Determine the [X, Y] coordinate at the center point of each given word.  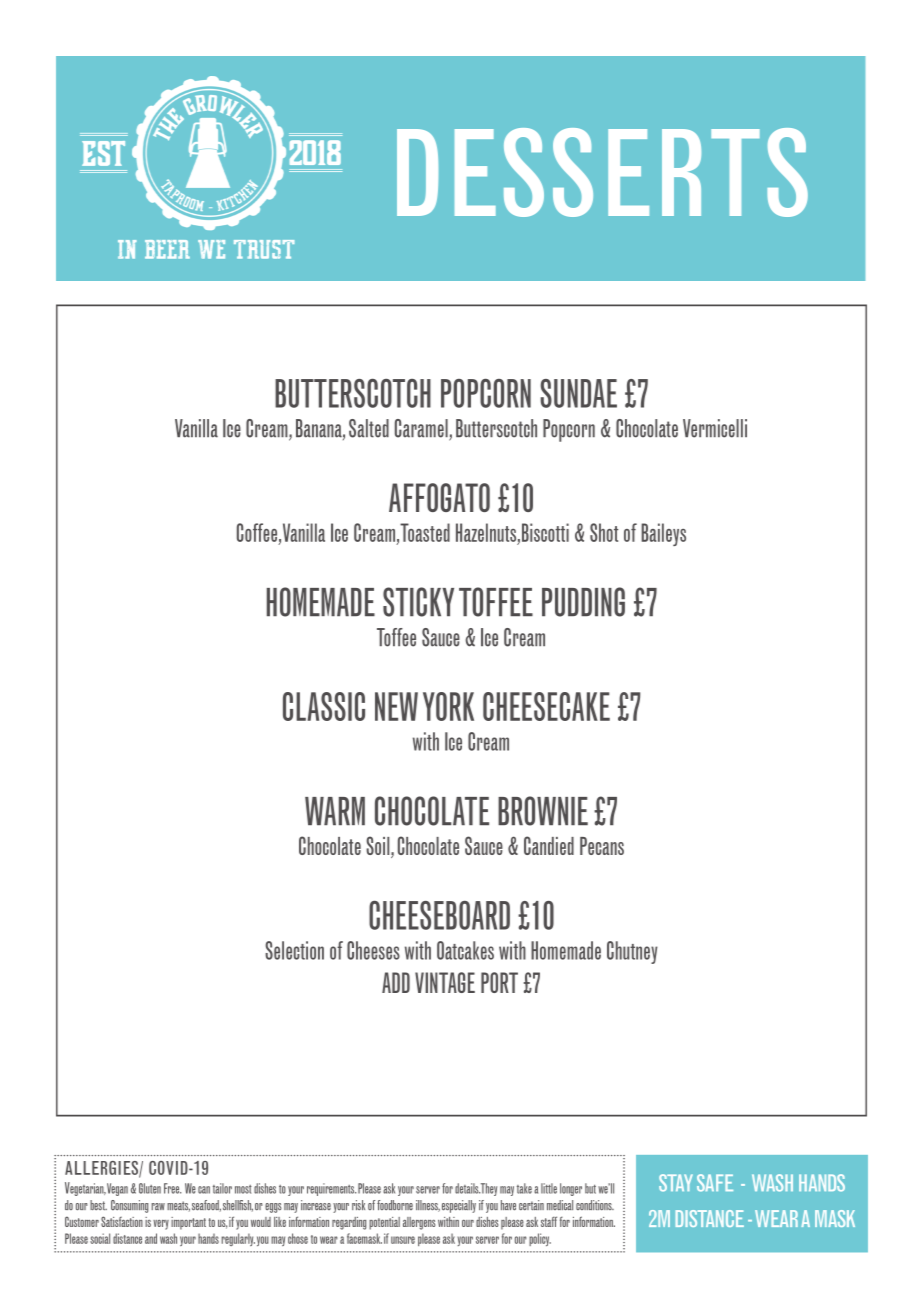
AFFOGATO [439, 497]
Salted [369, 428]
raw [158, 1206]
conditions [595, 1205]
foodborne [395, 1205]
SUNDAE [578, 393]
